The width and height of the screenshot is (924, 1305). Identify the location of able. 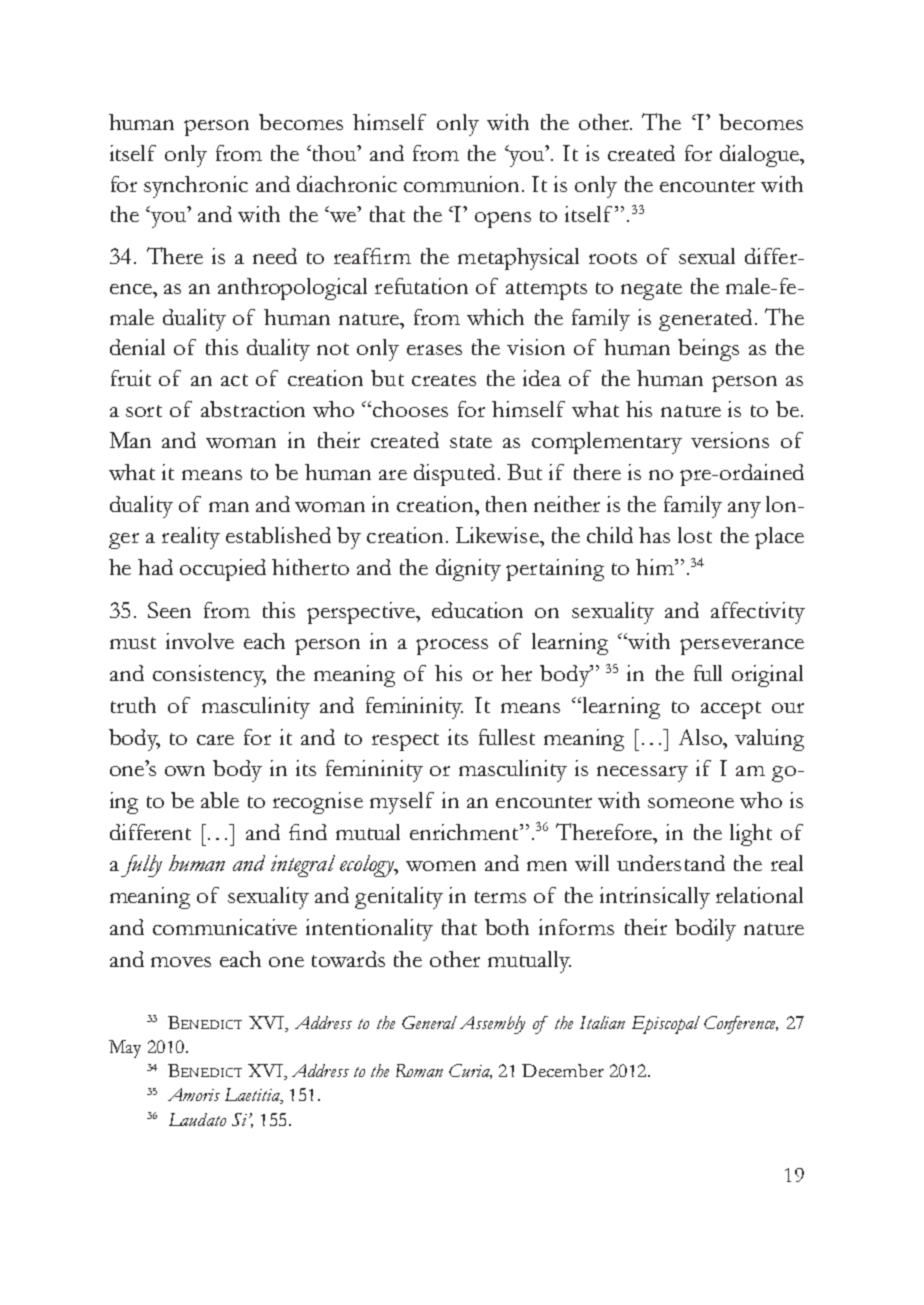
(220, 800).
